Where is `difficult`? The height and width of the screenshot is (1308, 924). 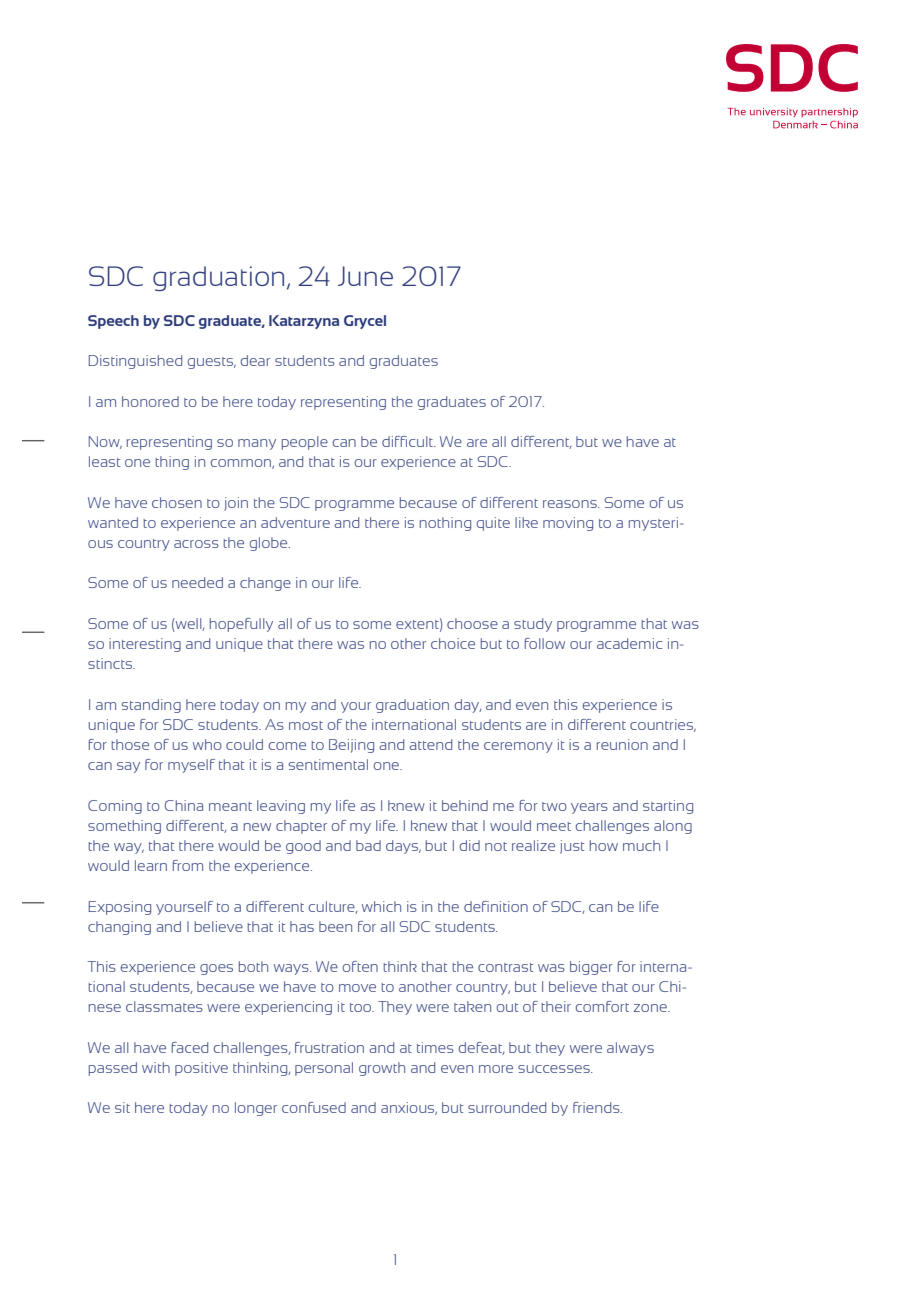 difficult is located at coordinates (408, 441).
